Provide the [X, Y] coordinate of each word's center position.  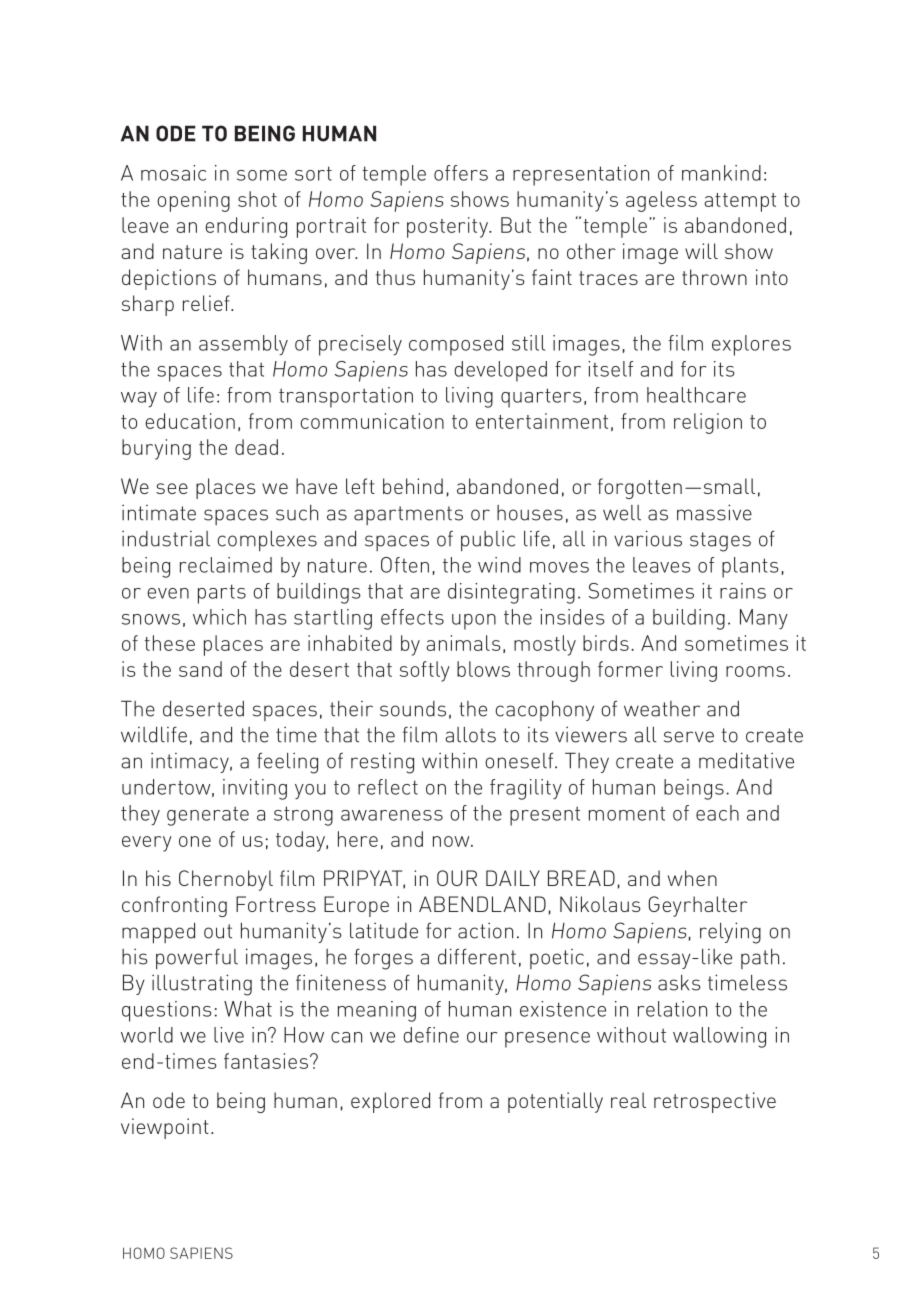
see [172, 488]
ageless [661, 201]
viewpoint [165, 1128]
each [717, 813]
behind [413, 486]
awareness [392, 815]
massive [714, 512]
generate [208, 816]
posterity [449, 227]
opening [193, 201]
